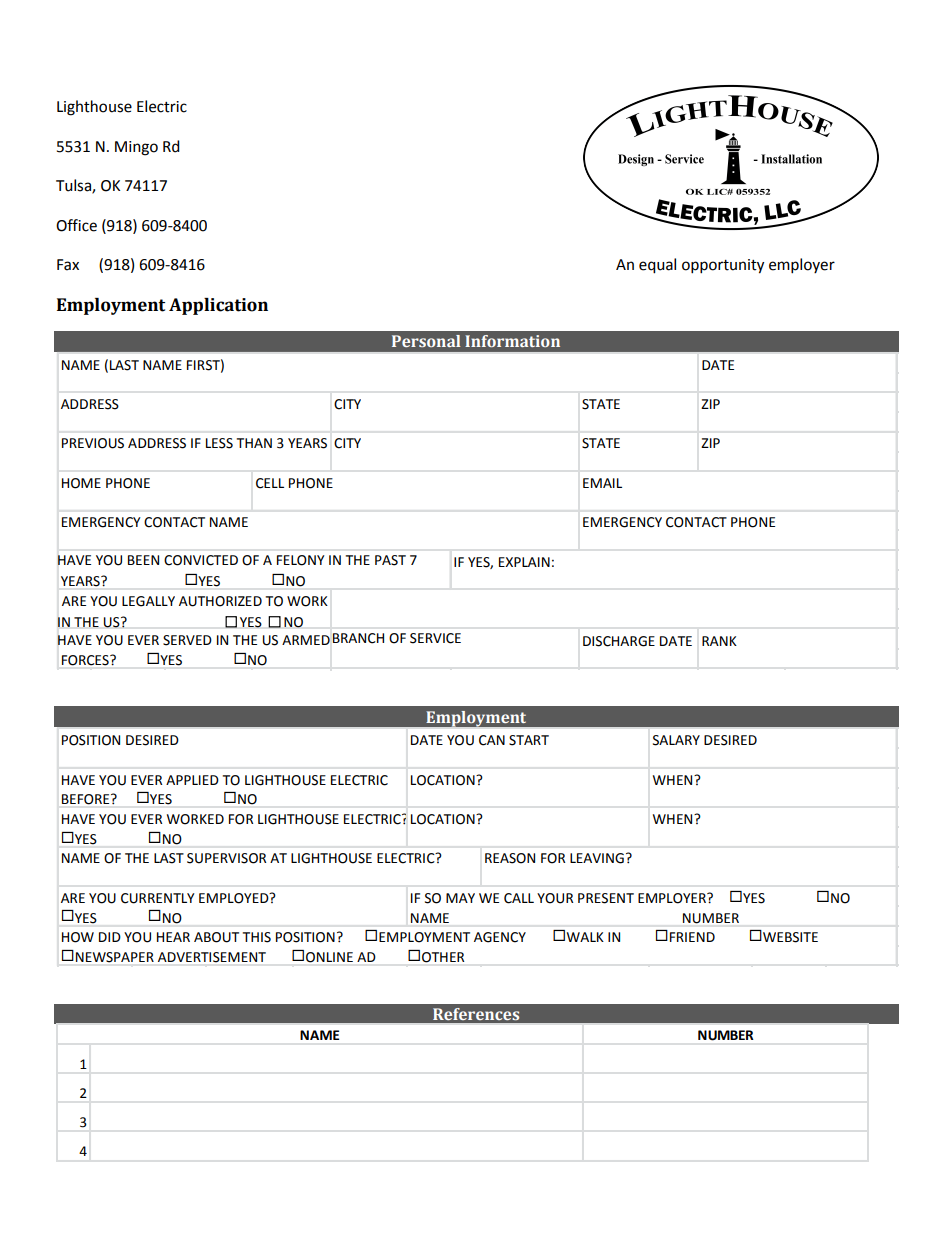 The image size is (952, 1233). Describe the element at coordinates (76, 225) in the page. I see `Office` at that location.
